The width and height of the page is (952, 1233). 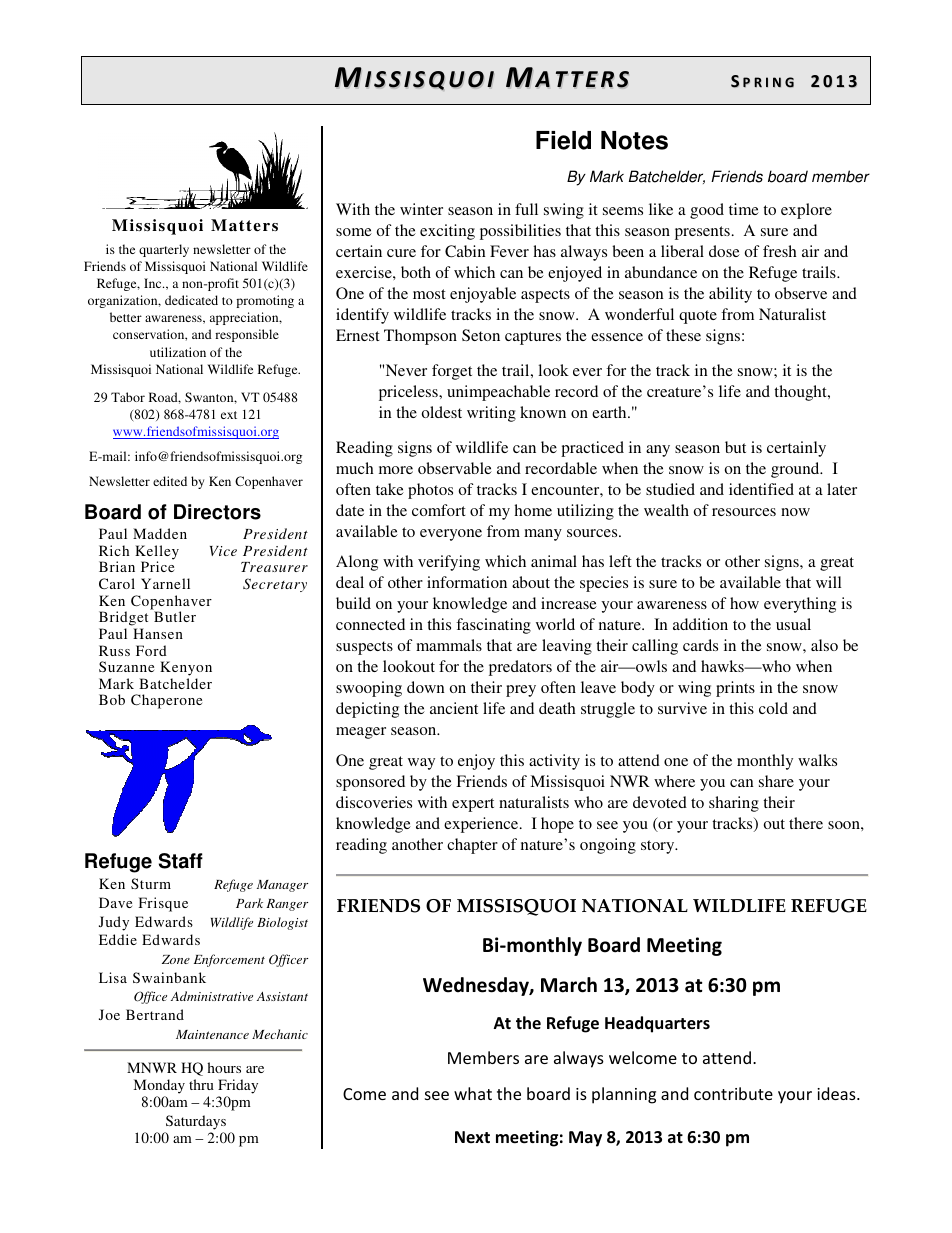 I want to click on observable, so click(x=455, y=468).
